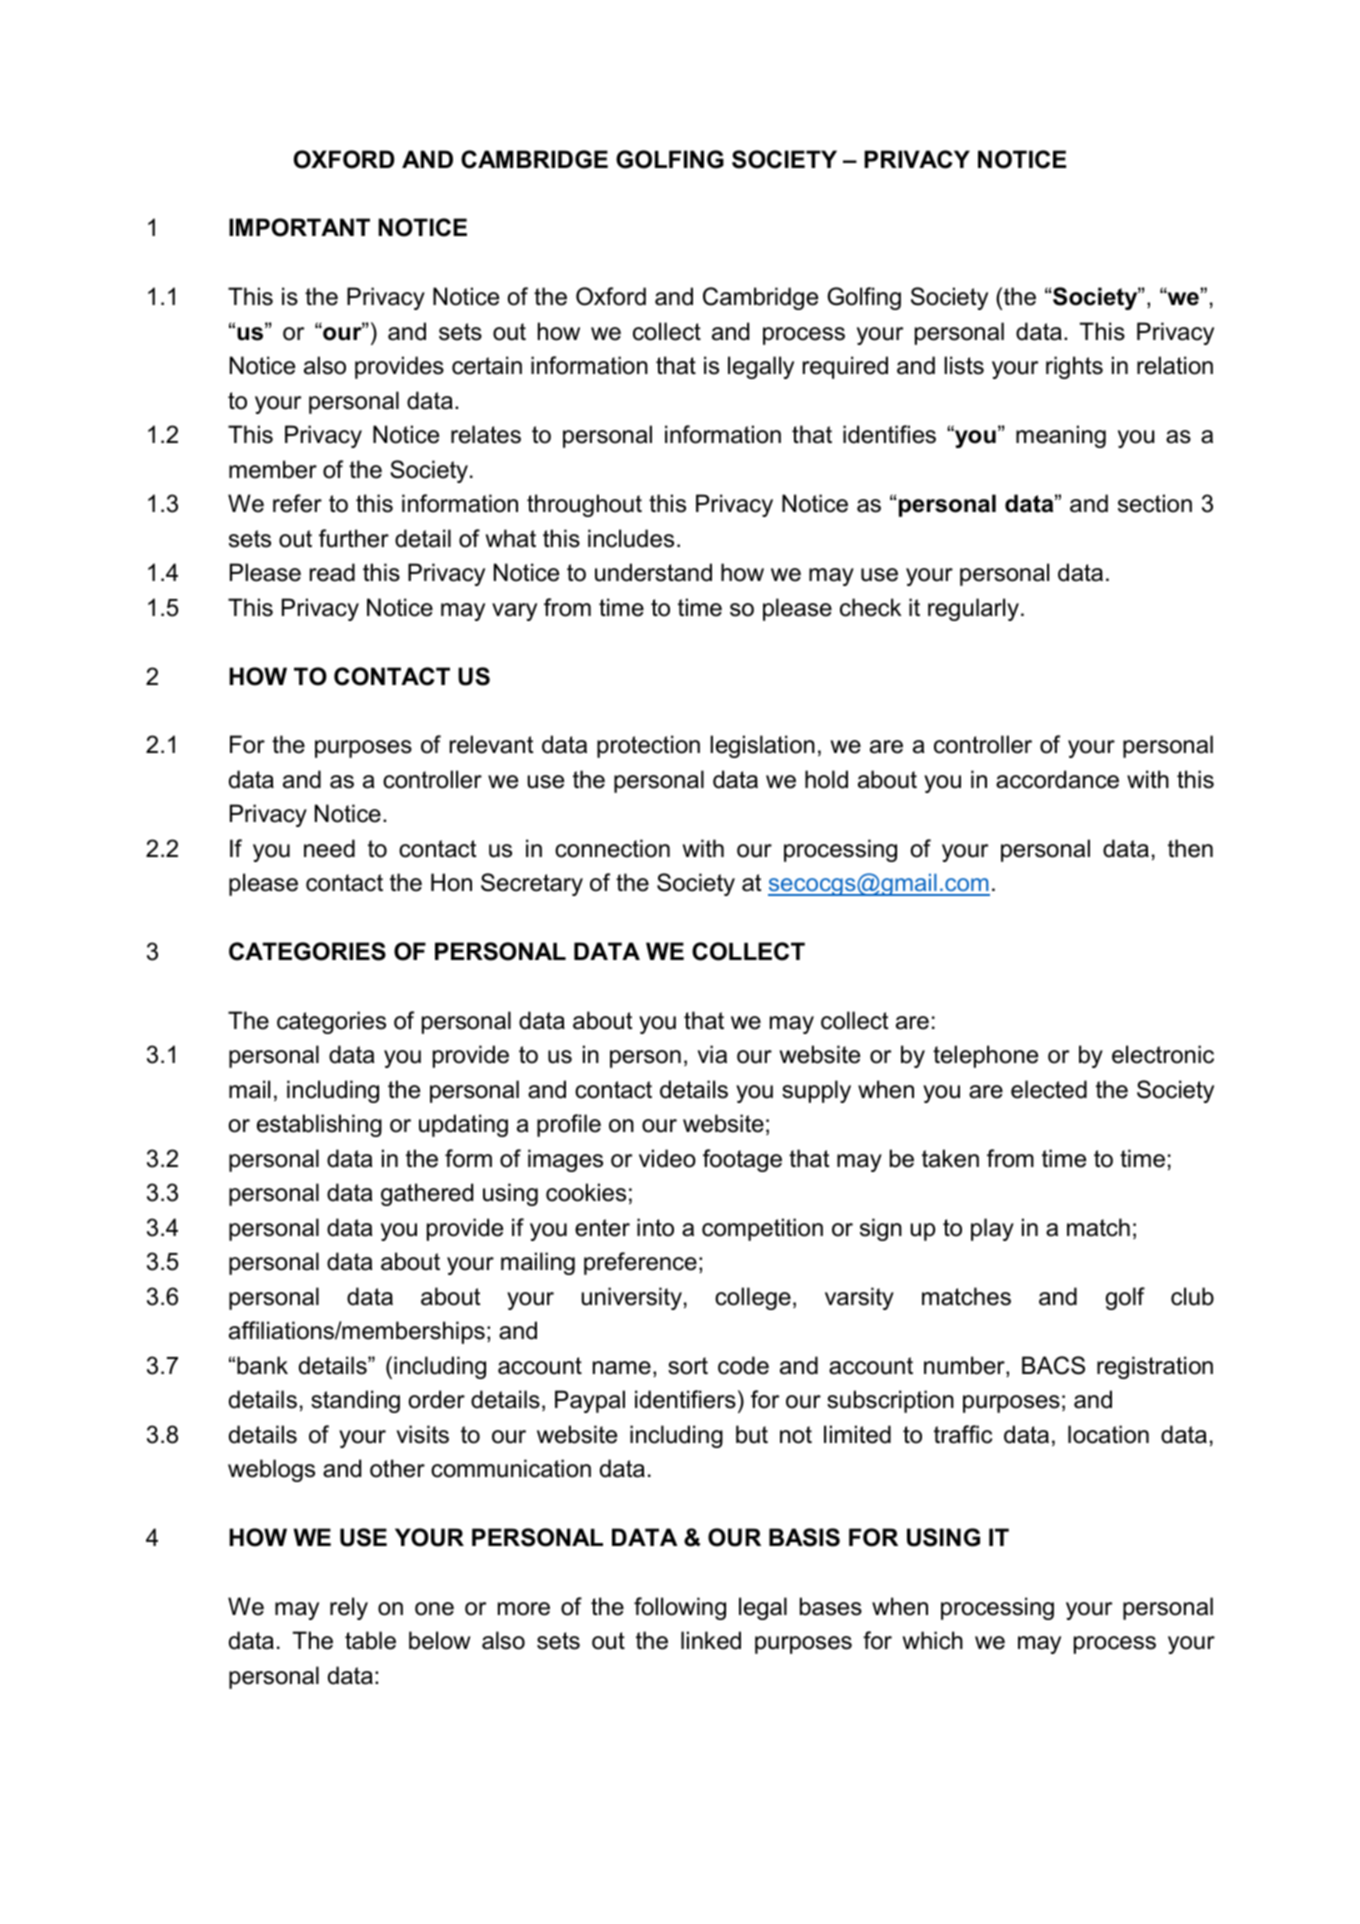 The image size is (1360, 1924). What do you see at coordinates (712, 1054) in the screenshot?
I see `via` at bounding box center [712, 1054].
